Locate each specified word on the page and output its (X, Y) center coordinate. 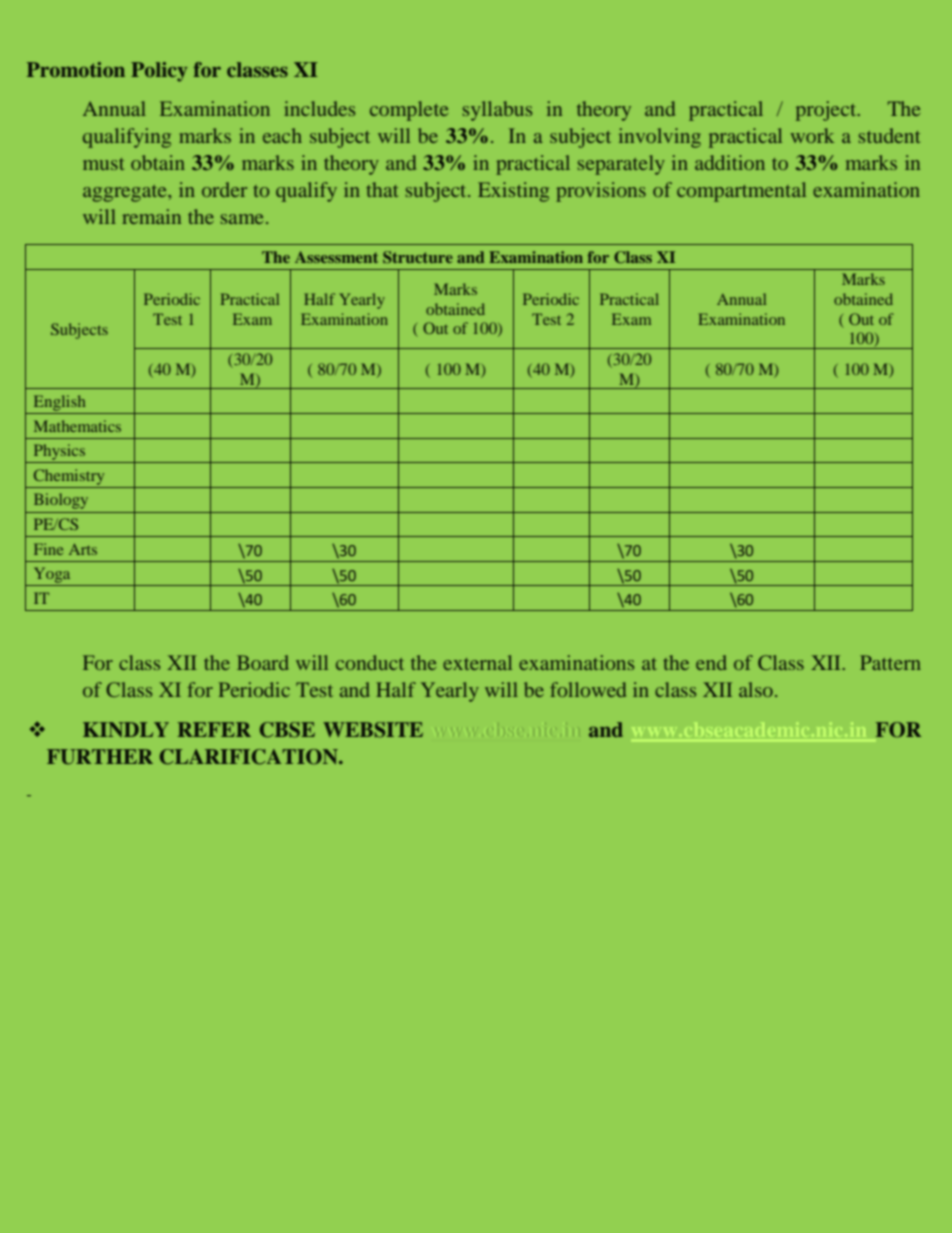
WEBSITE (373, 730)
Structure (418, 257)
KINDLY (126, 729)
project (827, 111)
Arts (83, 549)
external (477, 662)
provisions (601, 192)
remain (151, 216)
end (711, 662)
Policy (159, 72)
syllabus (497, 111)
